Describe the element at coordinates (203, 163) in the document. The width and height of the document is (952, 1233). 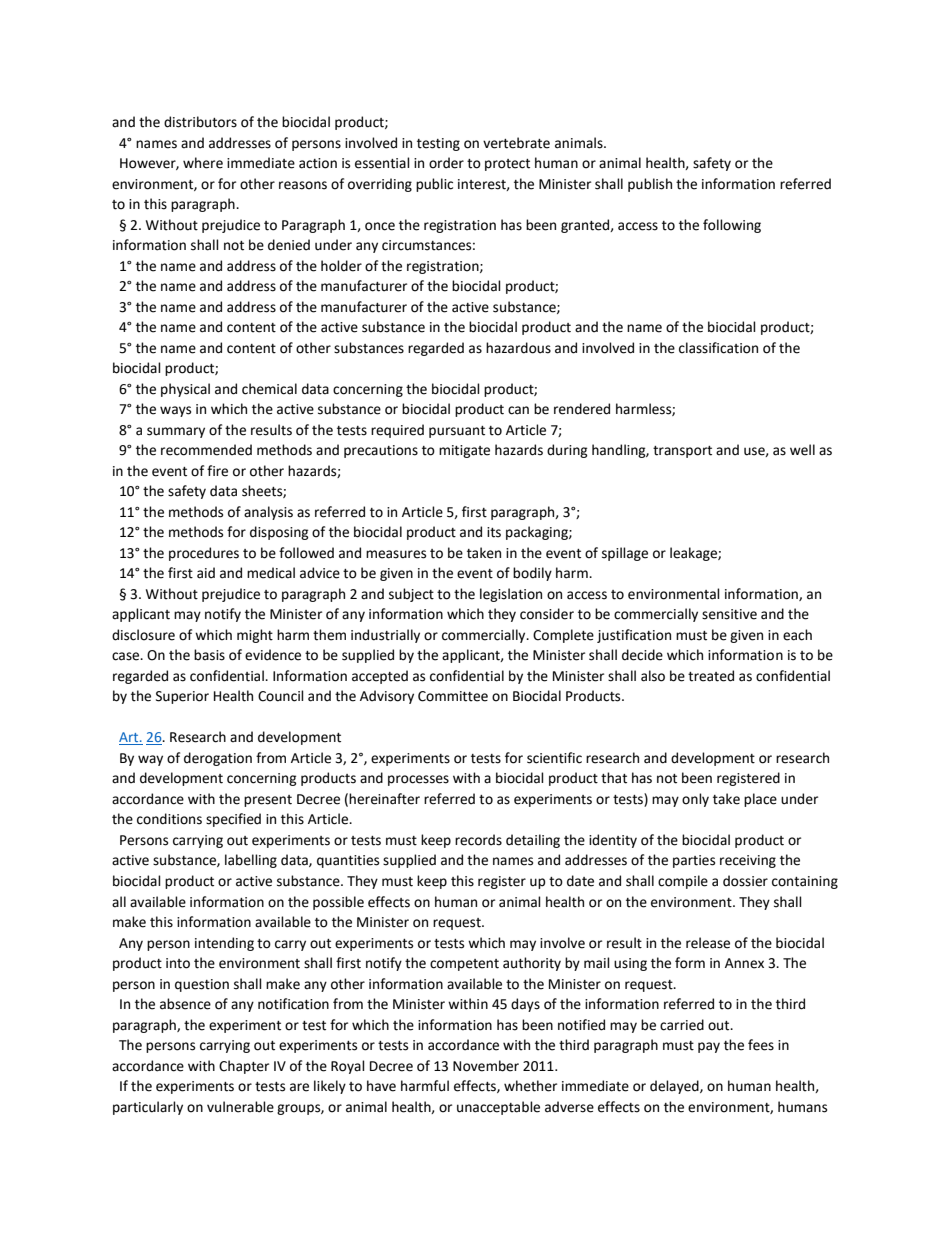
I see `where` at that location.
